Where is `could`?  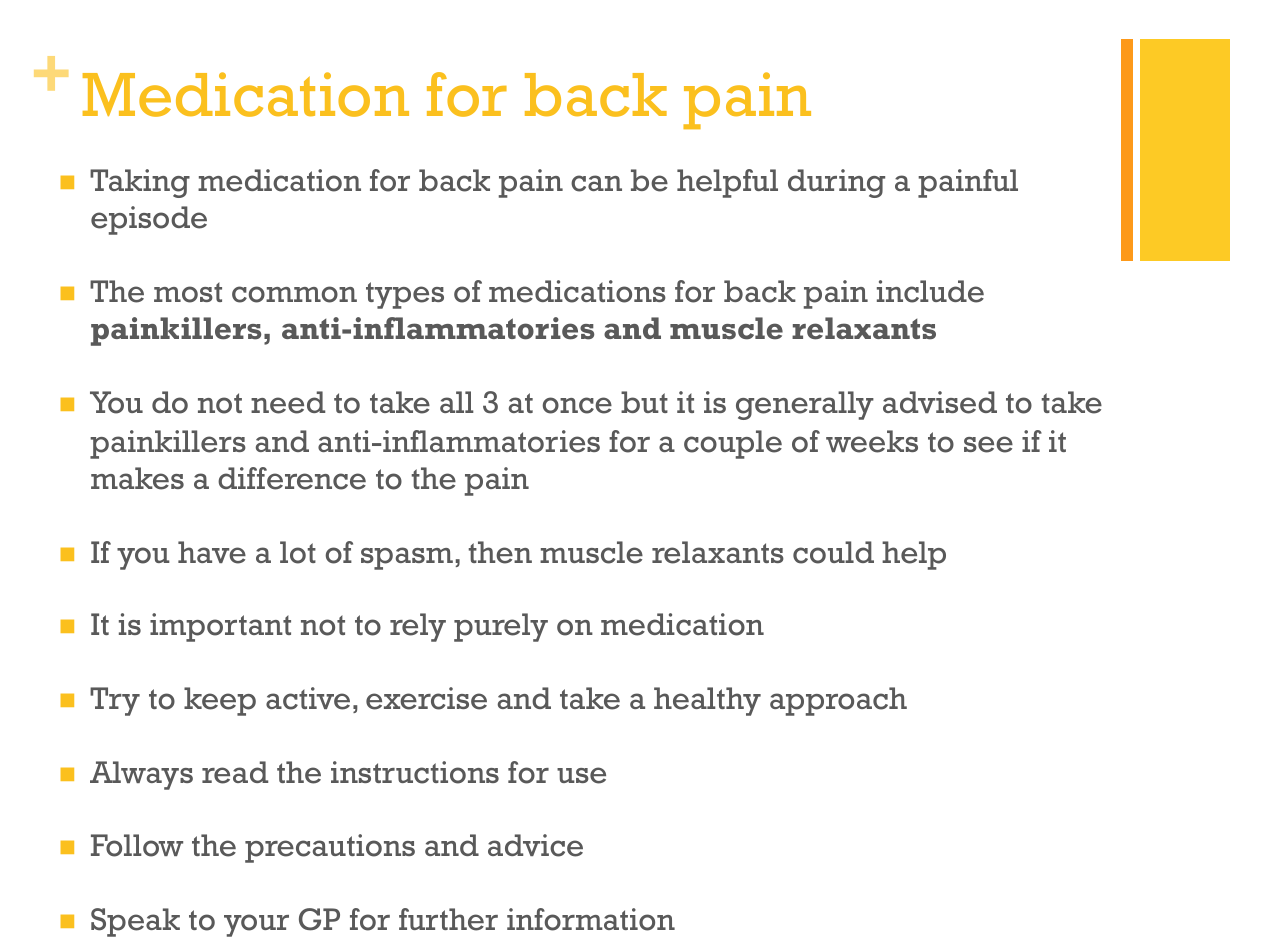 could is located at coordinates (833, 552).
